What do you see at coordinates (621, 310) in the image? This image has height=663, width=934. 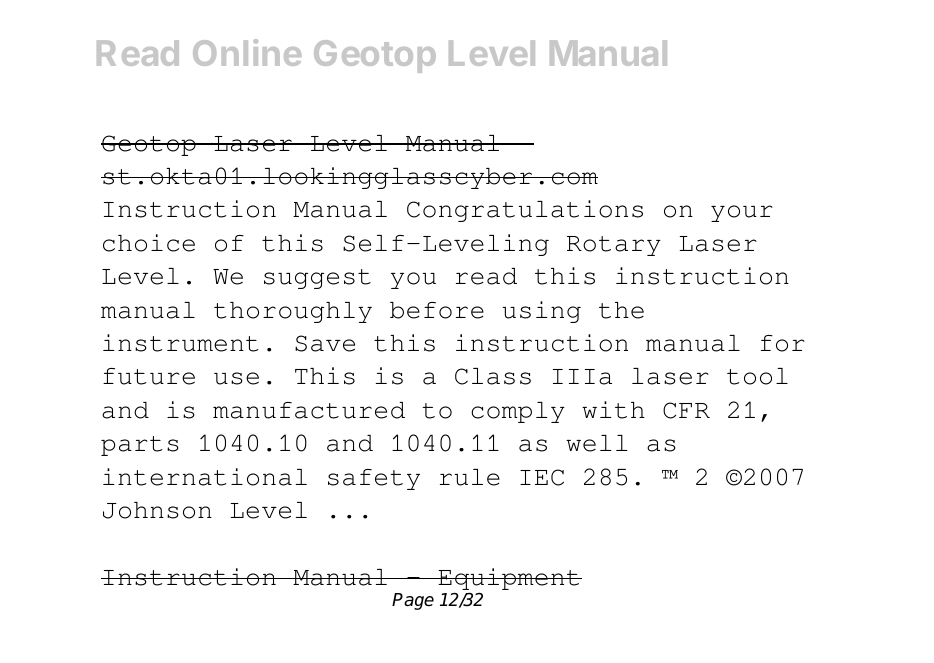 I see `the` at bounding box center [621, 310].
